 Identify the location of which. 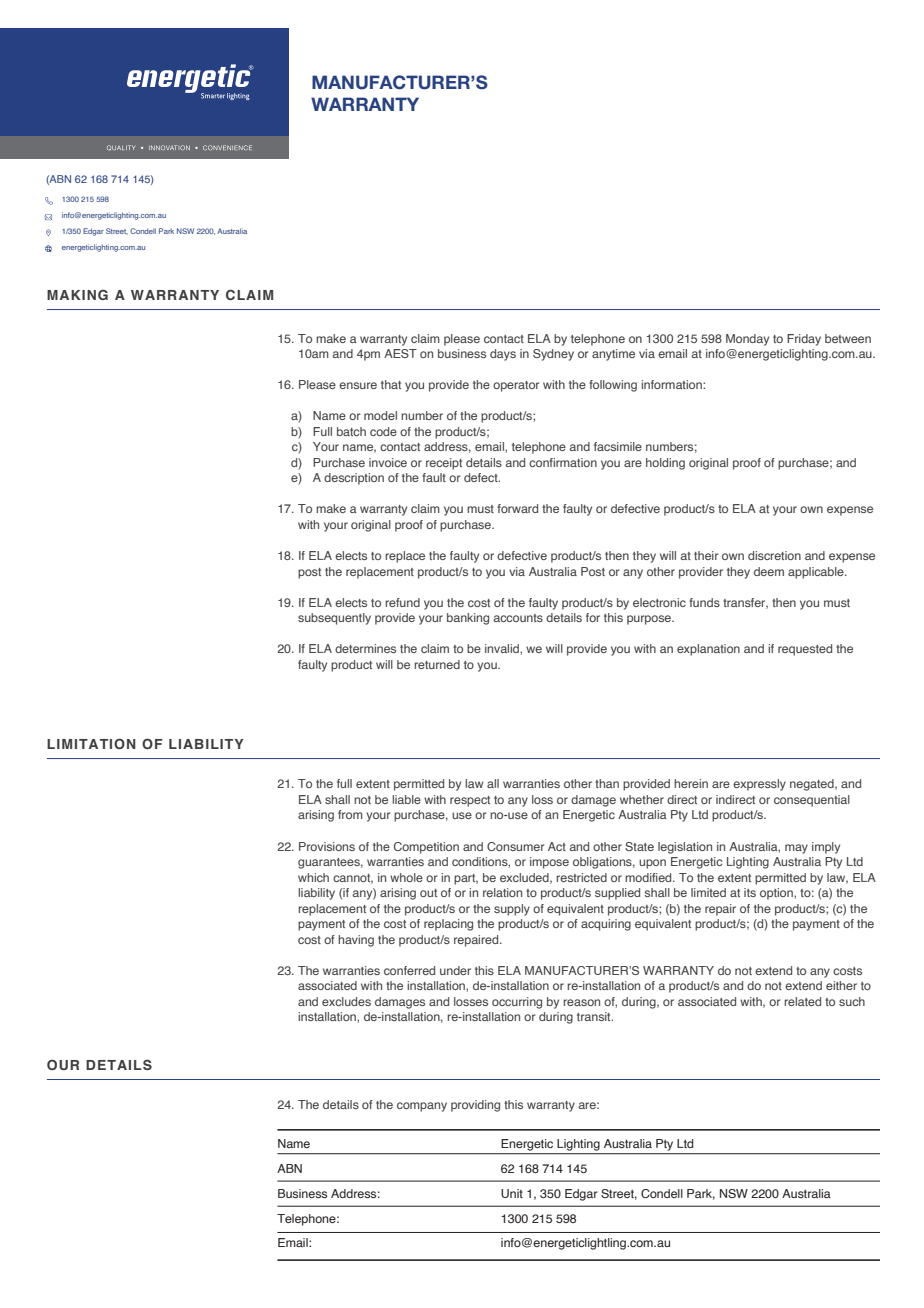
(313, 877).
